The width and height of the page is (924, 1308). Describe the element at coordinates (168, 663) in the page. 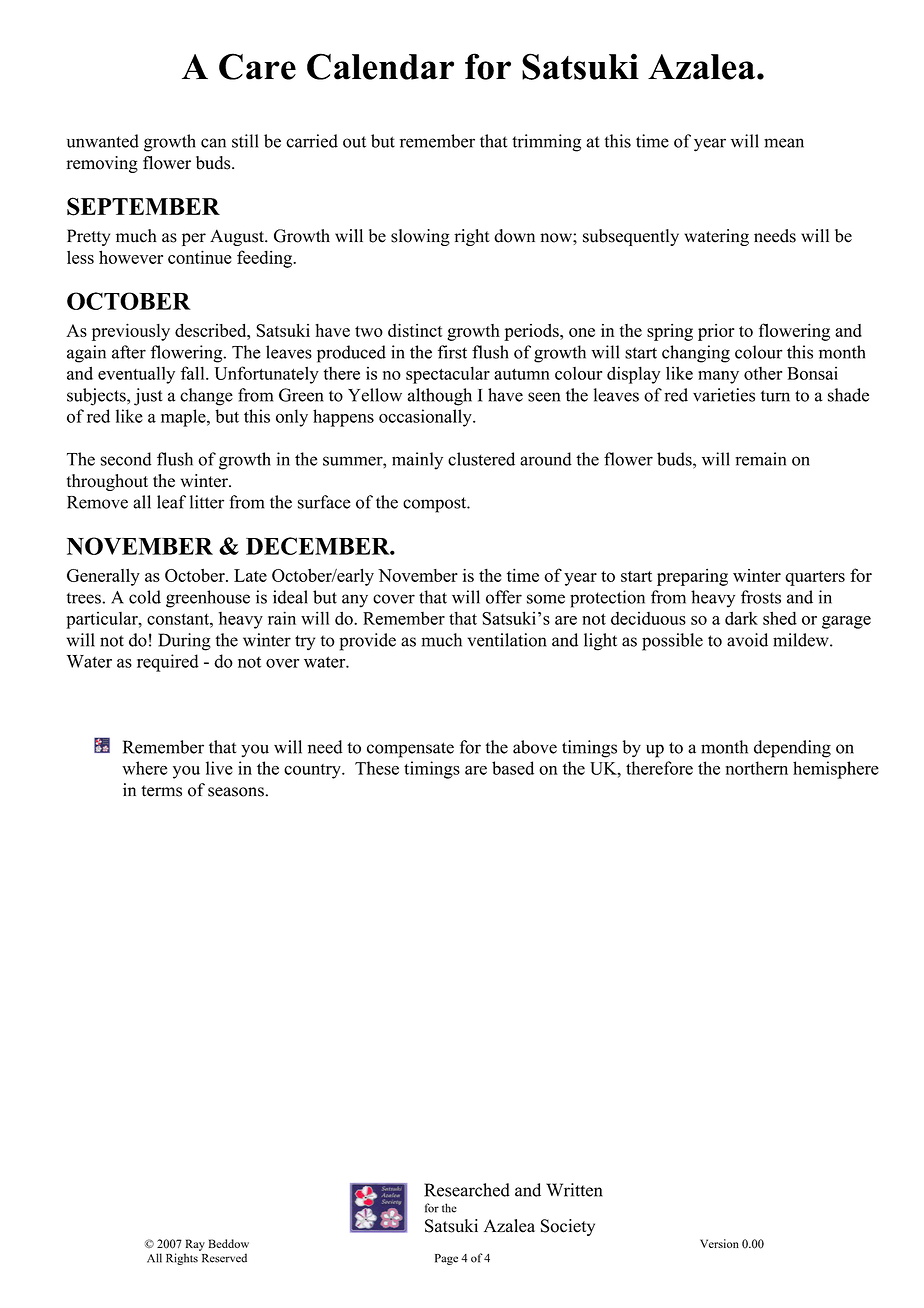

I see `required` at that location.
